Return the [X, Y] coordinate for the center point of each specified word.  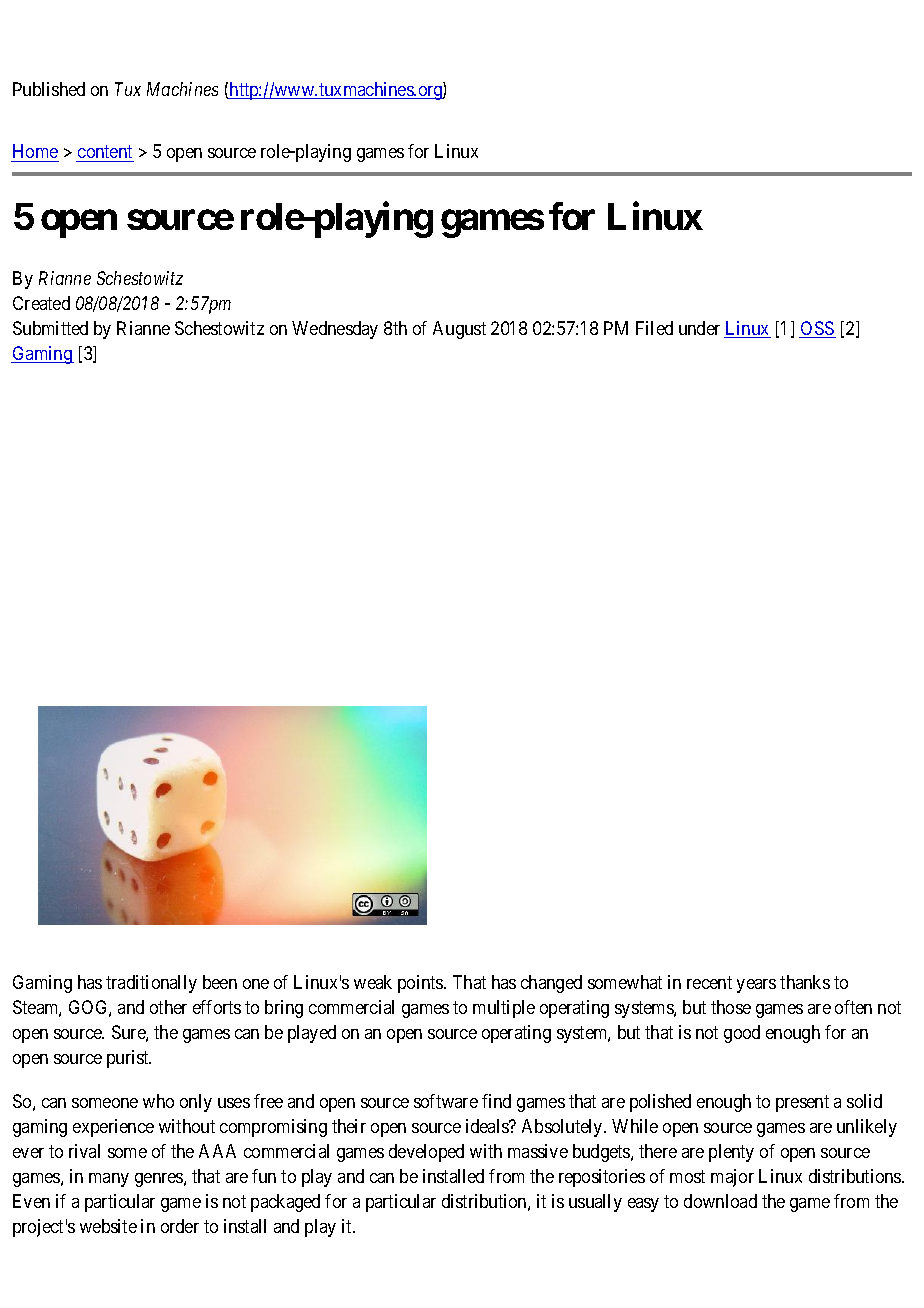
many [109, 1180]
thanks [805, 982]
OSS [817, 329]
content [105, 154]
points [421, 984]
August [459, 330]
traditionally [151, 984]
